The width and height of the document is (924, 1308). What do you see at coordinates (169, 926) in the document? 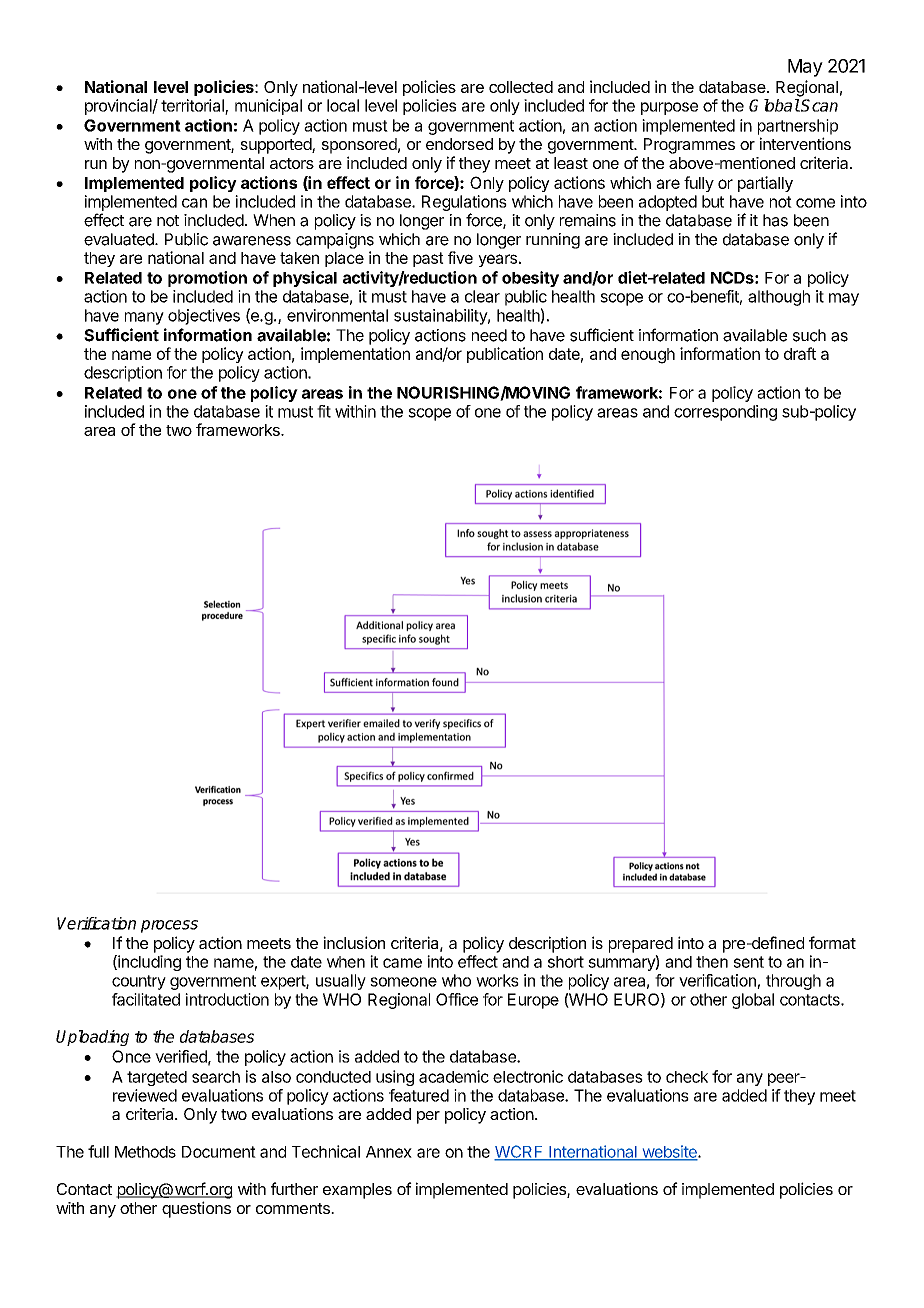
I see `process` at bounding box center [169, 926].
